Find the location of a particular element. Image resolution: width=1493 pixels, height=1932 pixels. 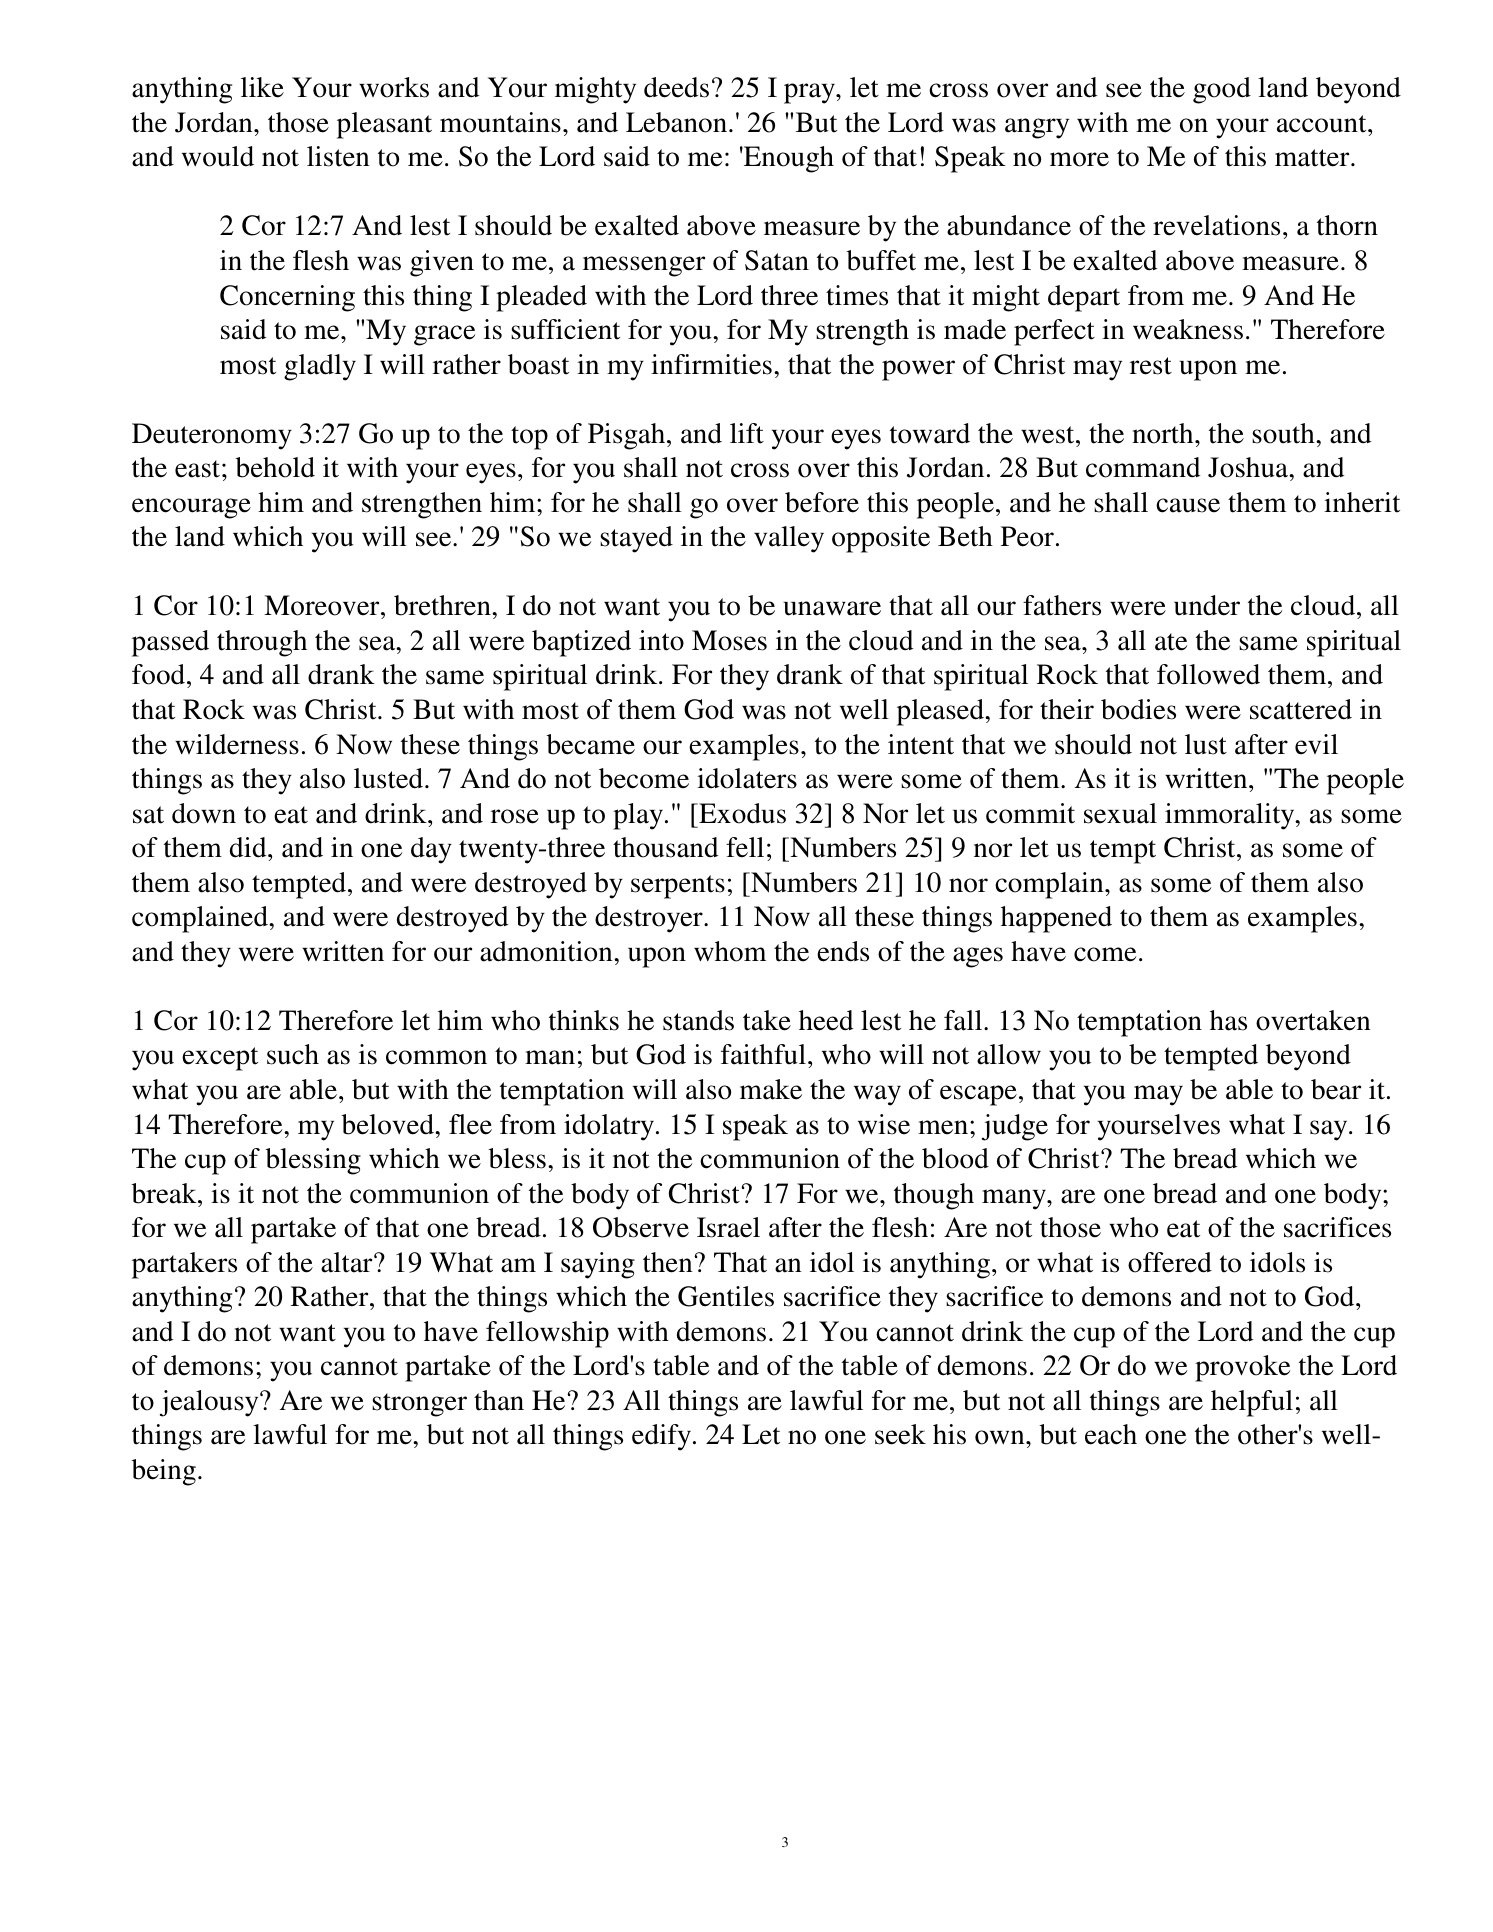

good is located at coordinates (1222, 90).
